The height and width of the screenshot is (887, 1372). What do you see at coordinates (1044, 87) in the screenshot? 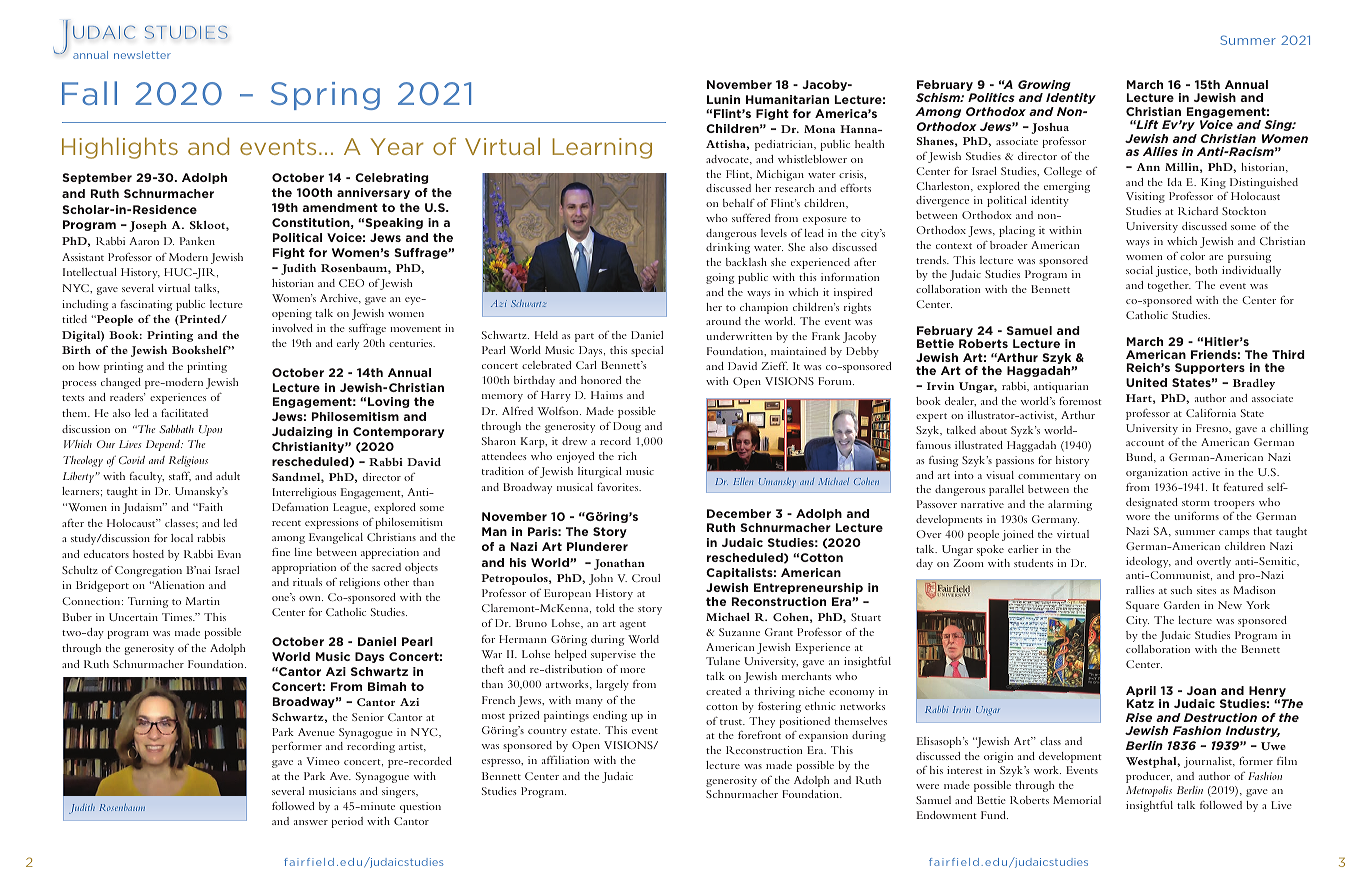
I see `Growing` at bounding box center [1044, 87].
